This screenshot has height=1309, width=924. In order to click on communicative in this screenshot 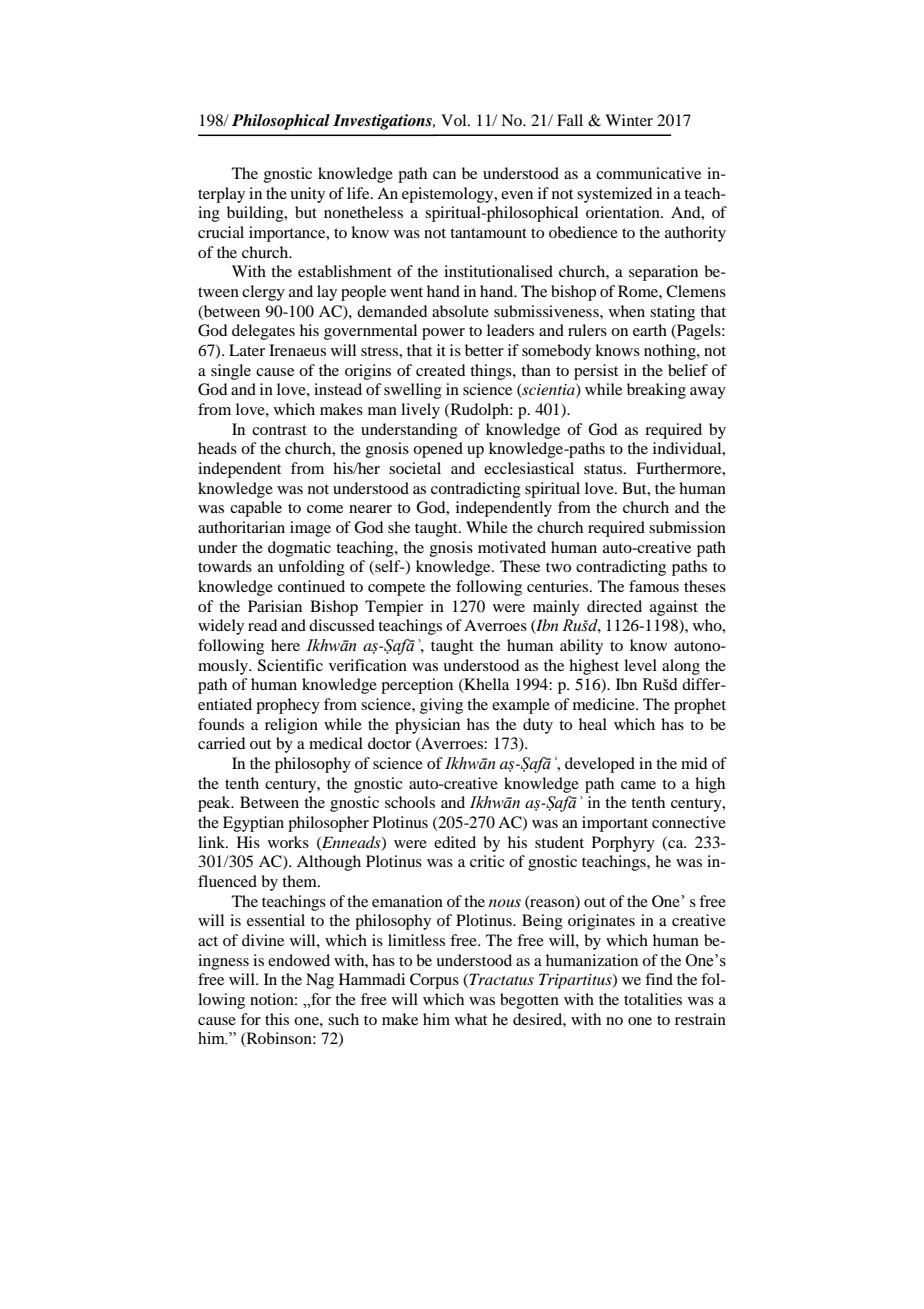, I will do `click(648, 173)`.
